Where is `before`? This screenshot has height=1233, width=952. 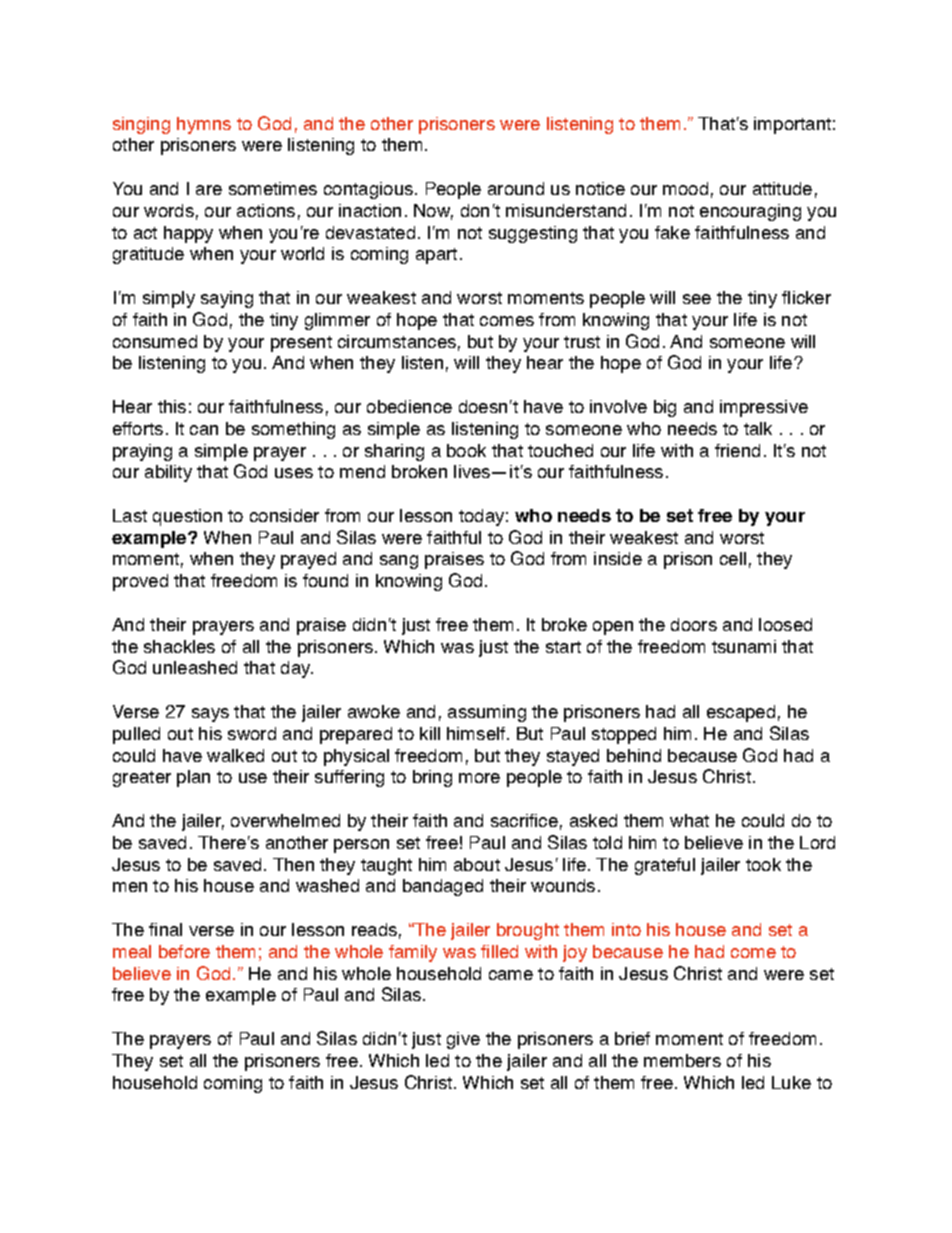
before is located at coordinates (184, 951).
